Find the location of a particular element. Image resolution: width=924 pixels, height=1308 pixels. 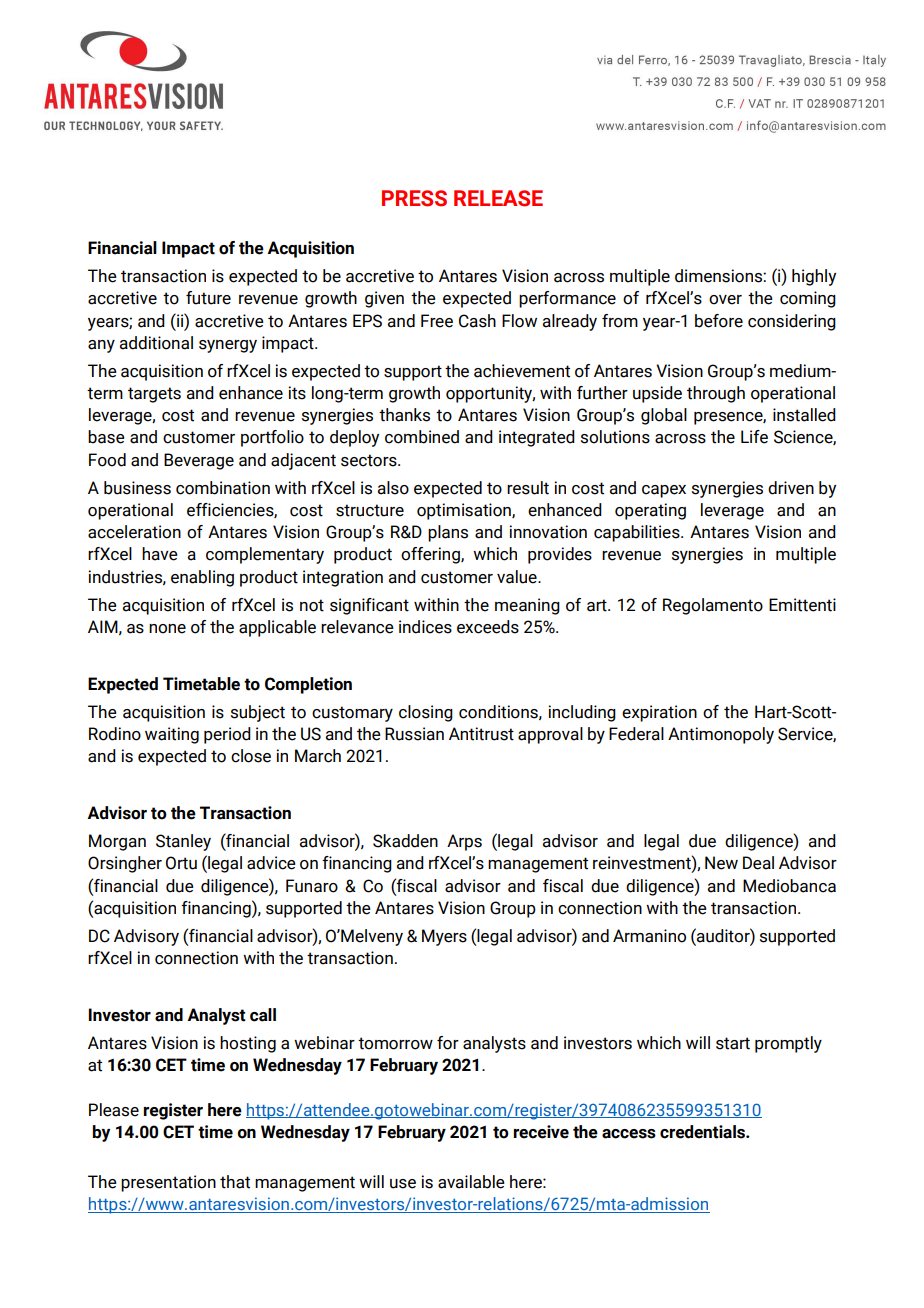

period is located at coordinates (227, 735).
